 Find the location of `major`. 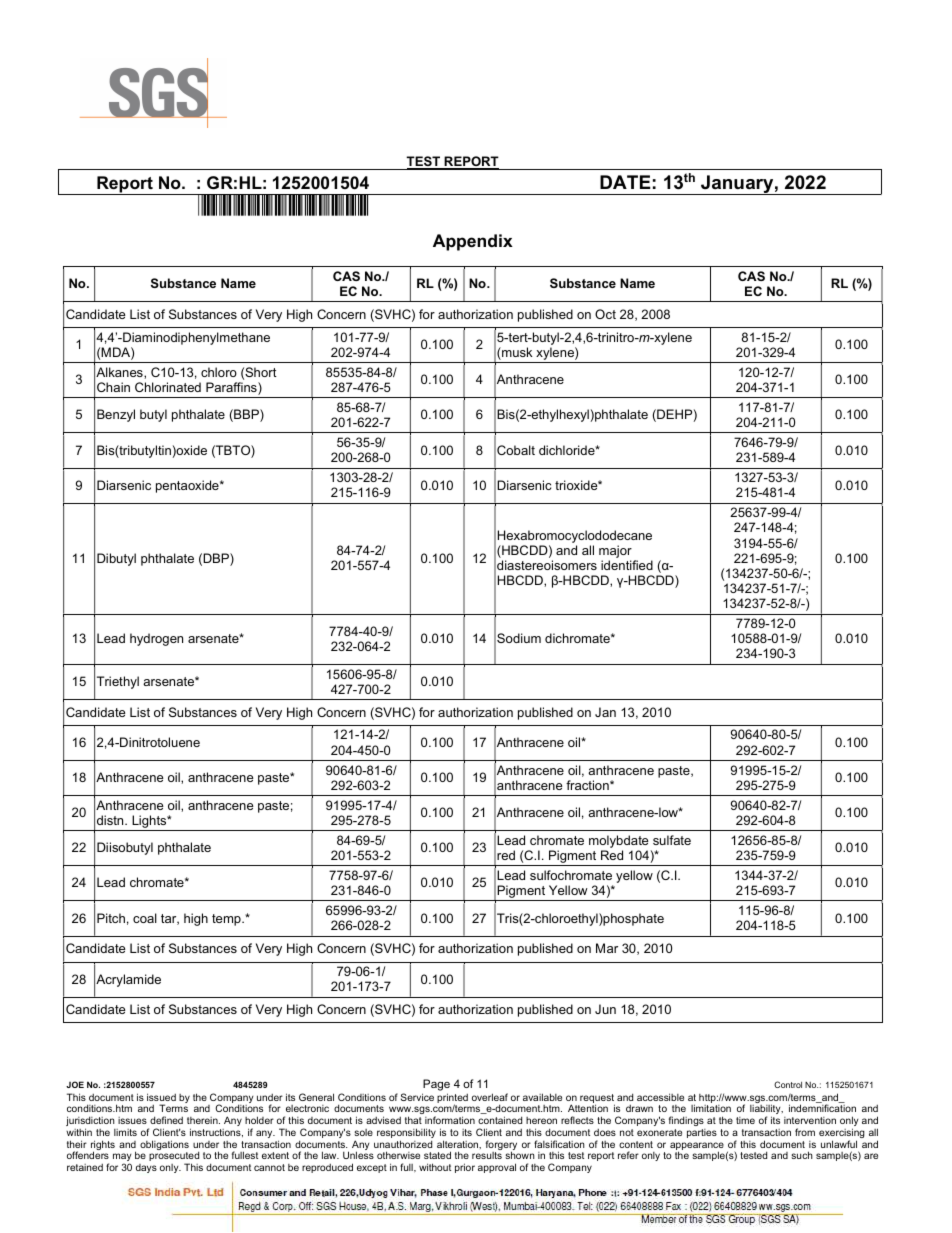

major is located at coordinates (615, 553).
